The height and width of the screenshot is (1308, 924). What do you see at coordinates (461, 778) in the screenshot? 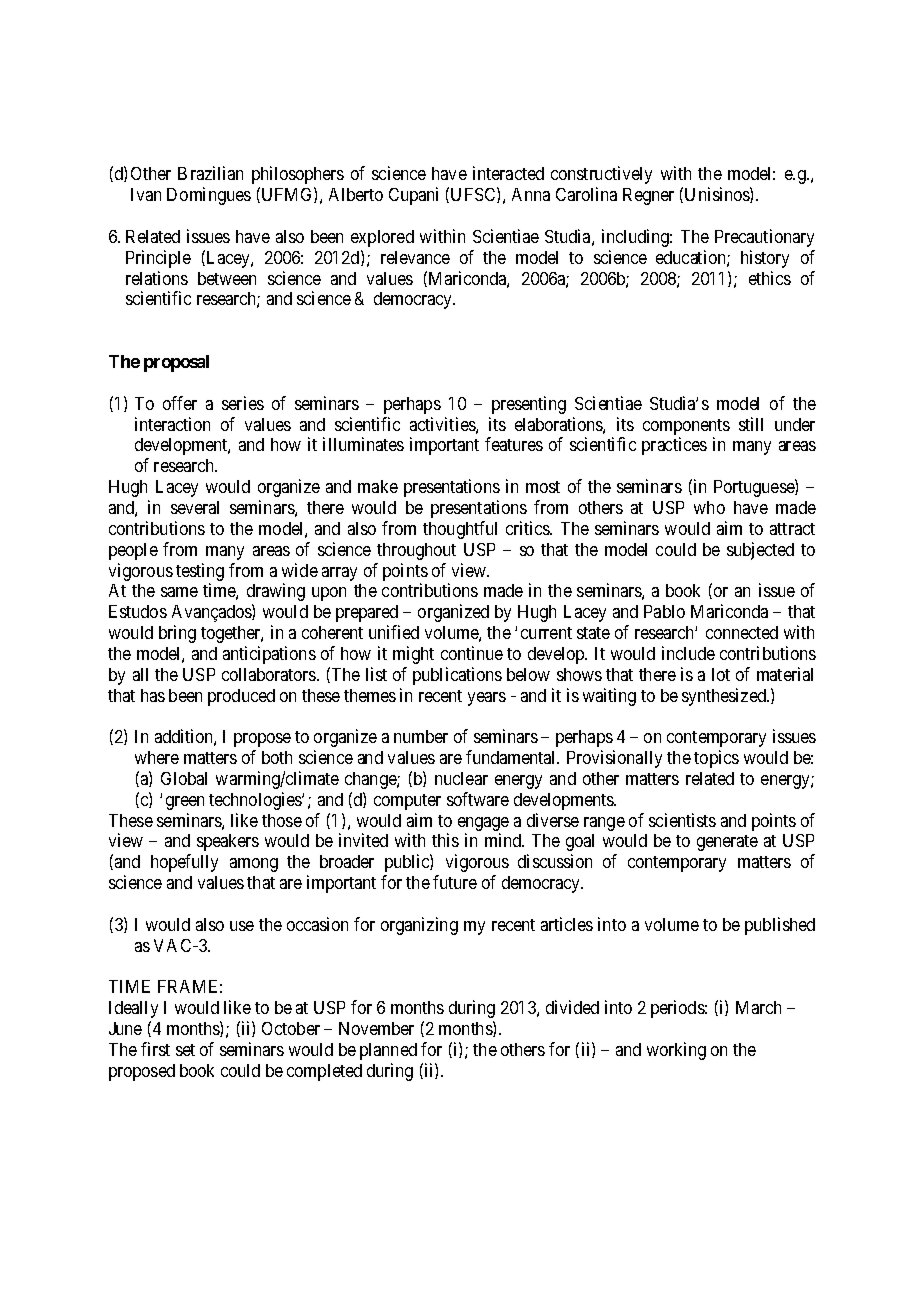
I see `nuclear` at bounding box center [461, 778].
